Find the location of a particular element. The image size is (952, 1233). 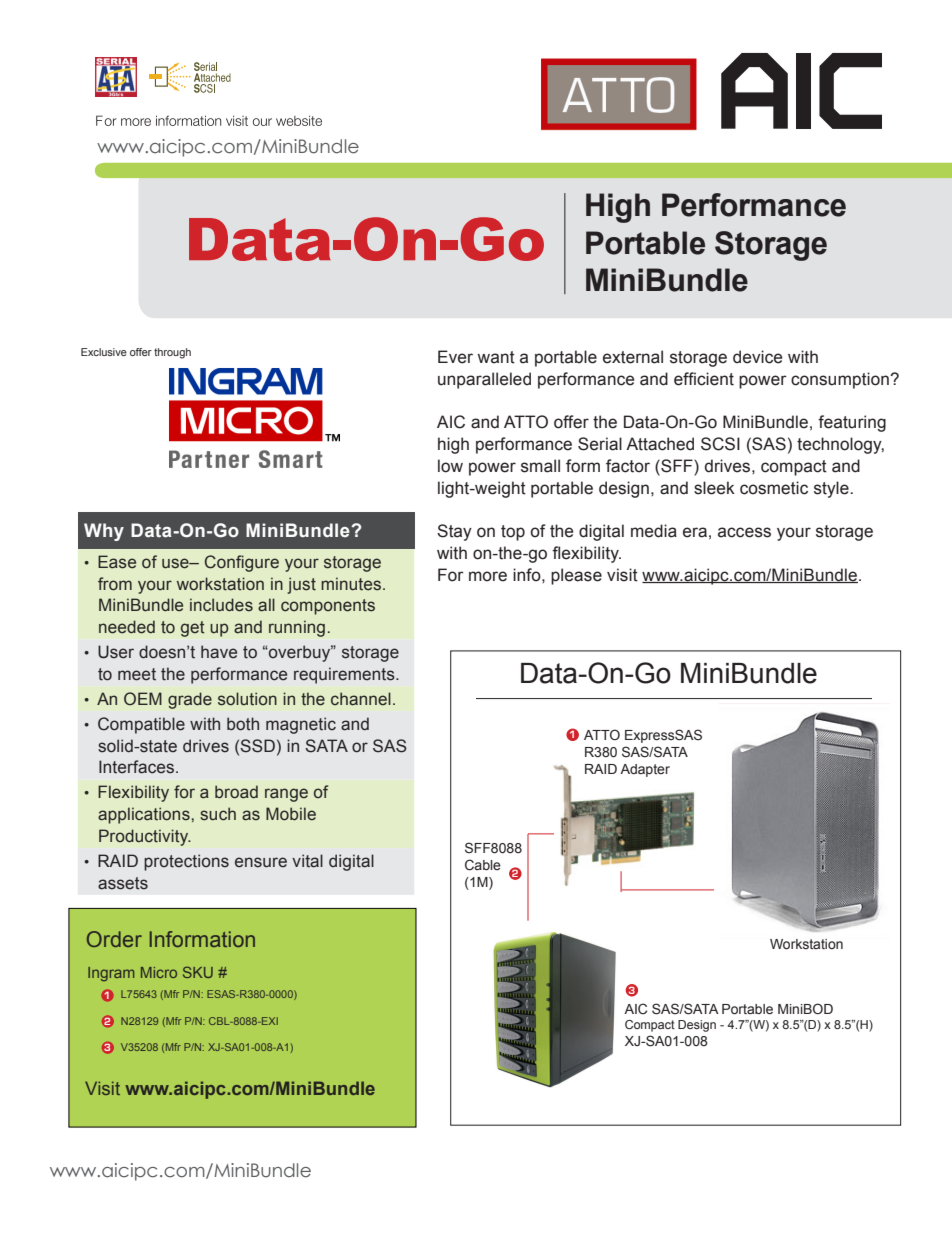

unparalleled is located at coordinates (484, 380).
